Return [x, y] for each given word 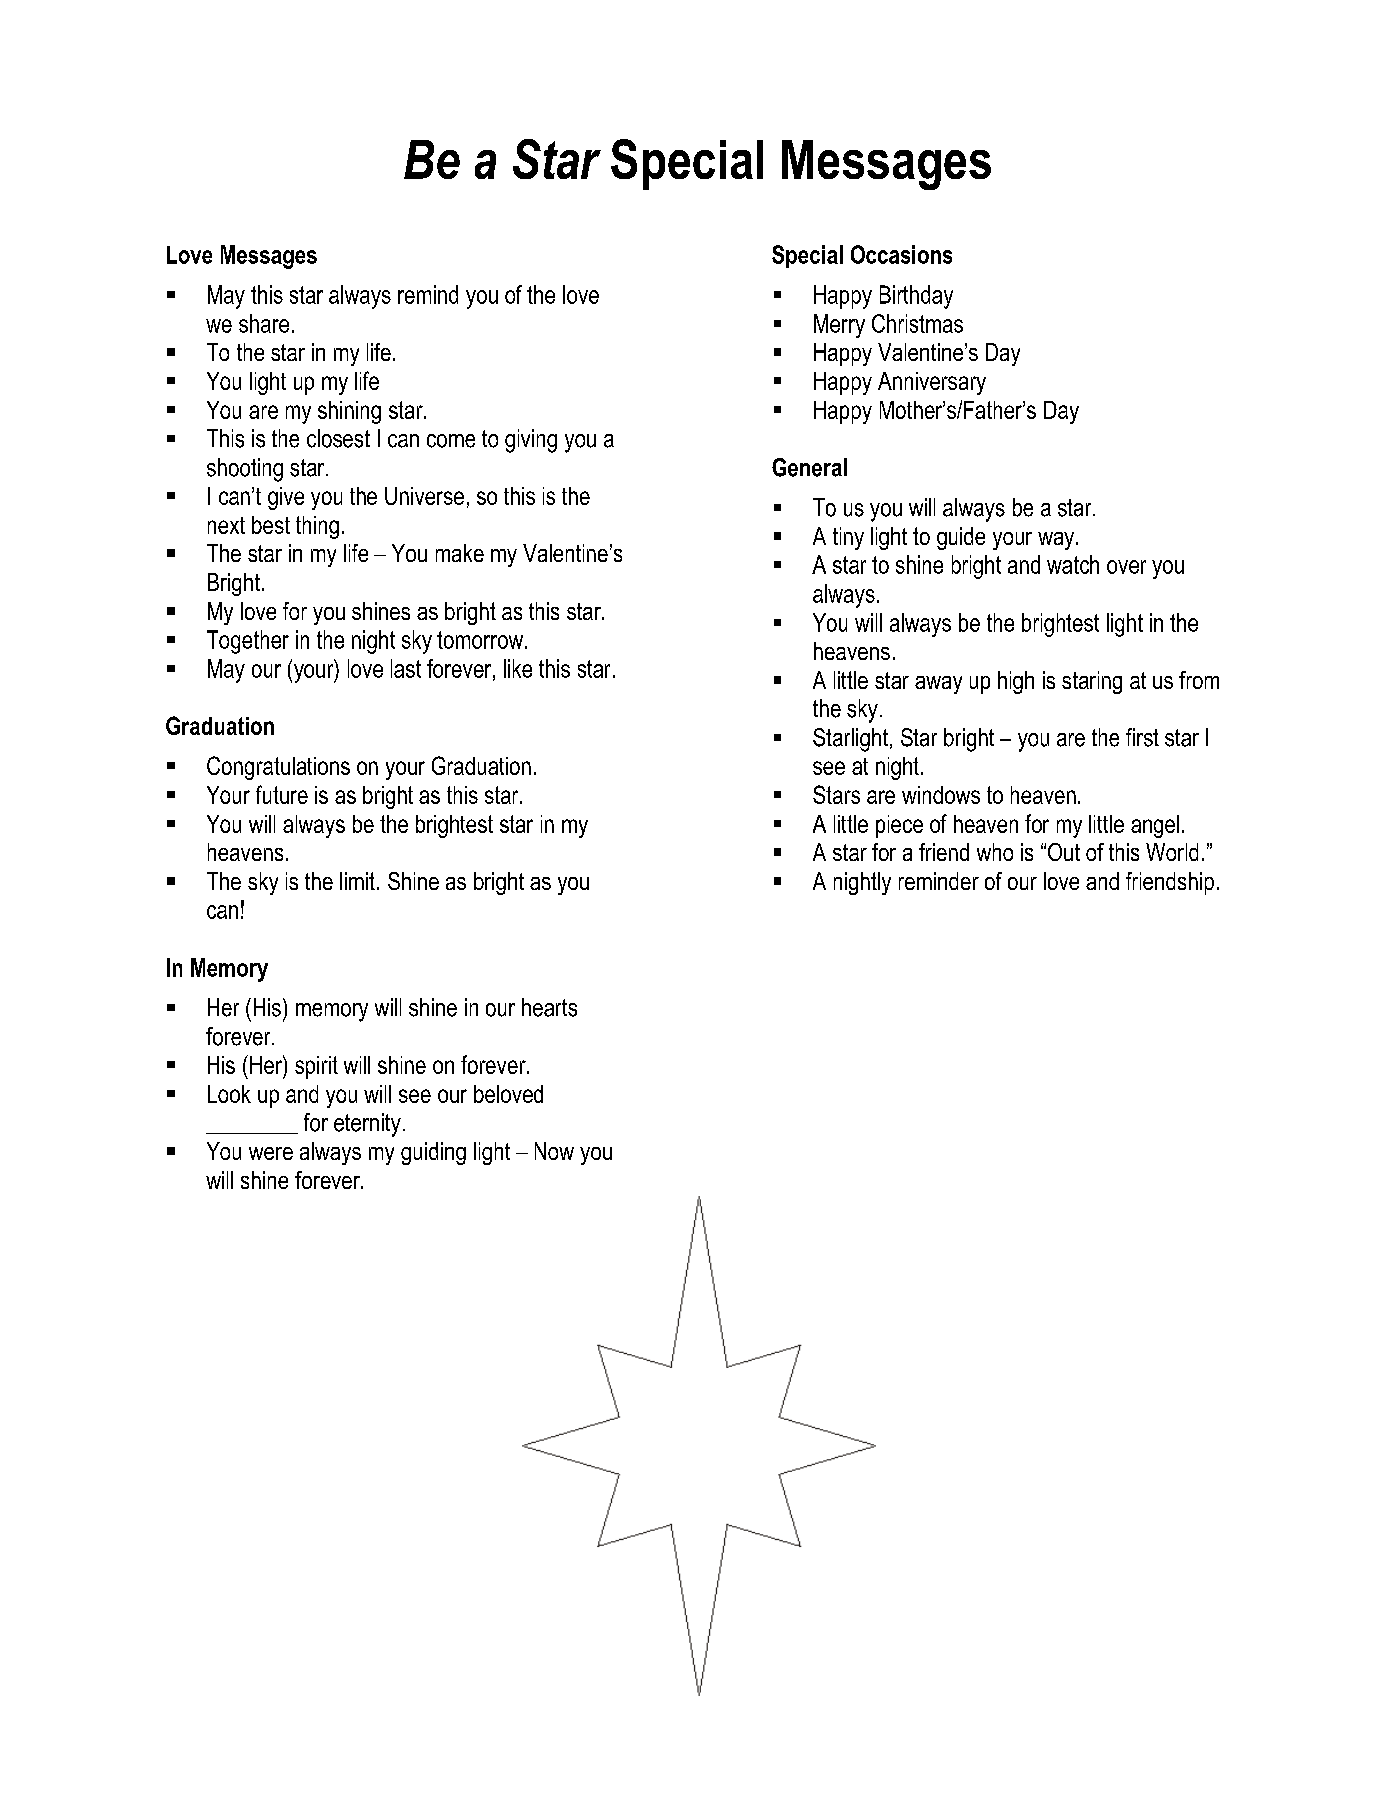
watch [1073, 564]
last [406, 668]
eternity [367, 1125]
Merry [839, 326]
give [286, 498]
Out [1064, 852]
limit [357, 881]
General [809, 467]
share [264, 323]
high [1016, 682]
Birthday [916, 297]
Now [554, 1151]
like [518, 668]
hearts [549, 1007]
